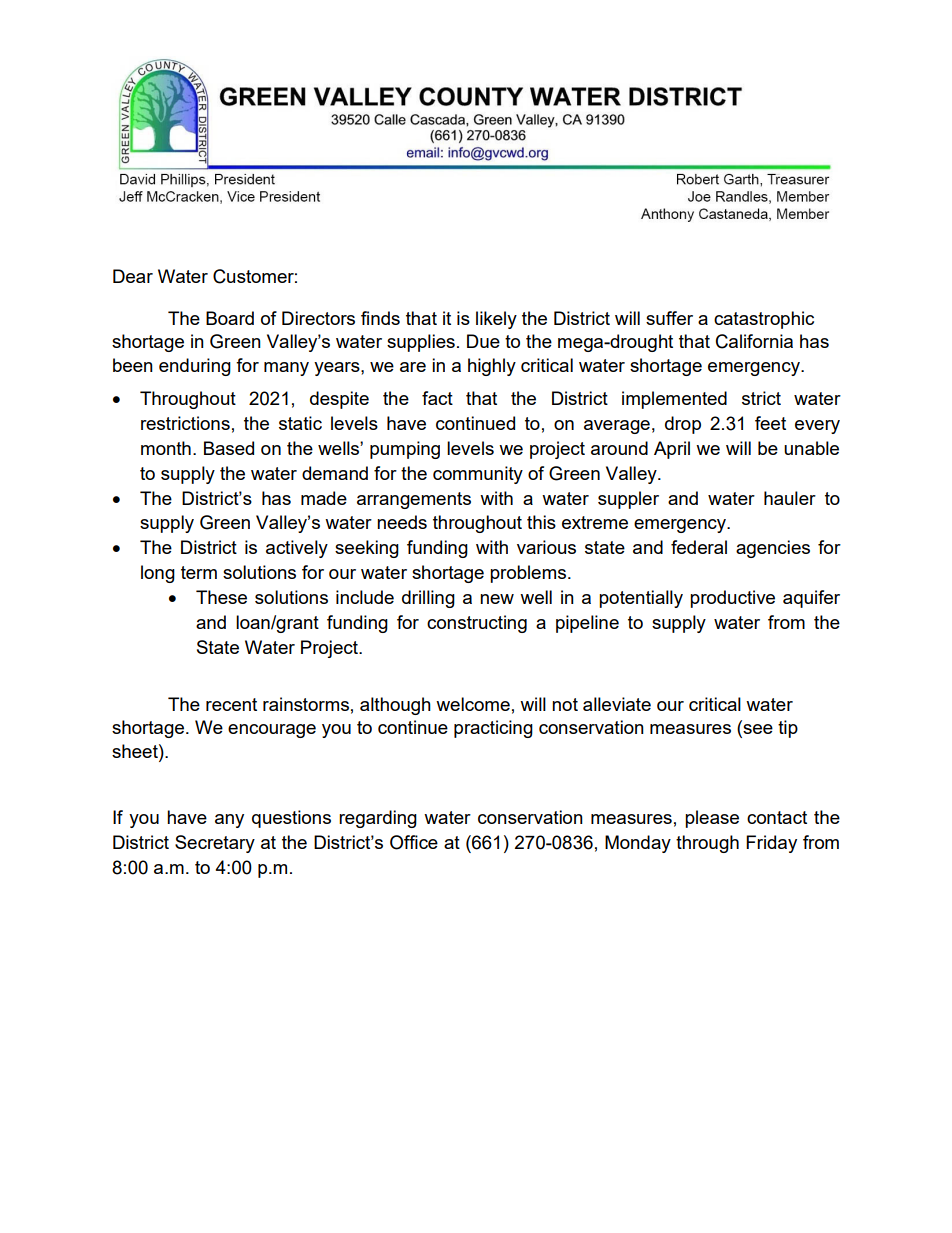 The height and width of the screenshot is (1233, 952). Describe the element at coordinates (230, 318) in the screenshot. I see `Board` at that location.
